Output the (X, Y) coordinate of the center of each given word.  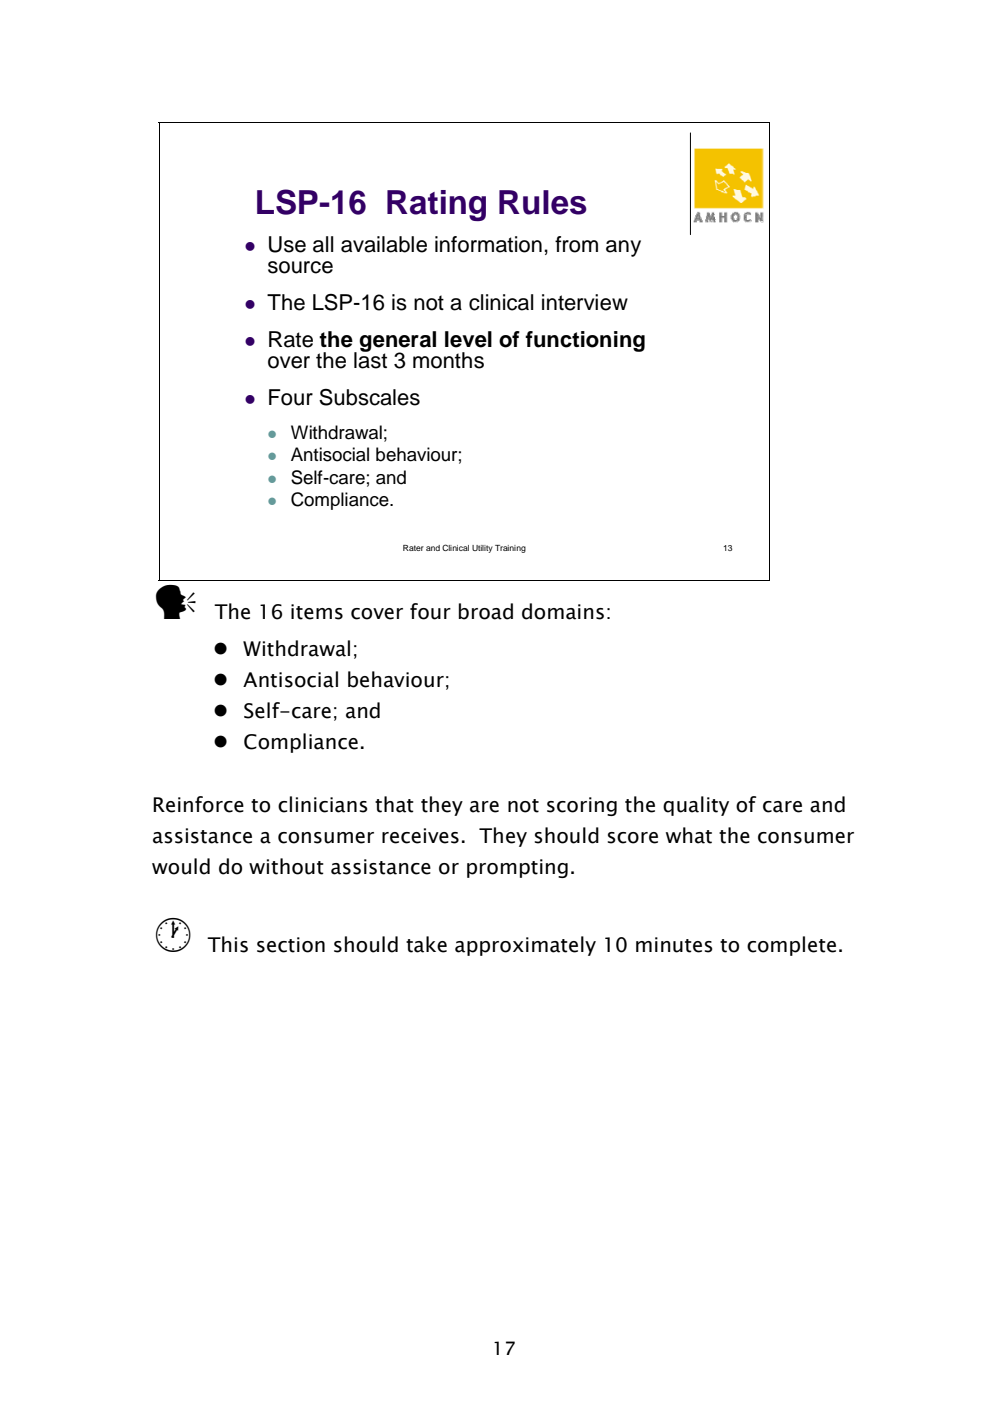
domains (563, 611)
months (448, 360)
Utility (482, 549)
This (227, 944)
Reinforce (198, 804)
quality (696, 806)
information (488, 244)
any (623, 248)
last (370, 359)
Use (287, 244)
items (317, 612)
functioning (585, 341)
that (394, 804)
